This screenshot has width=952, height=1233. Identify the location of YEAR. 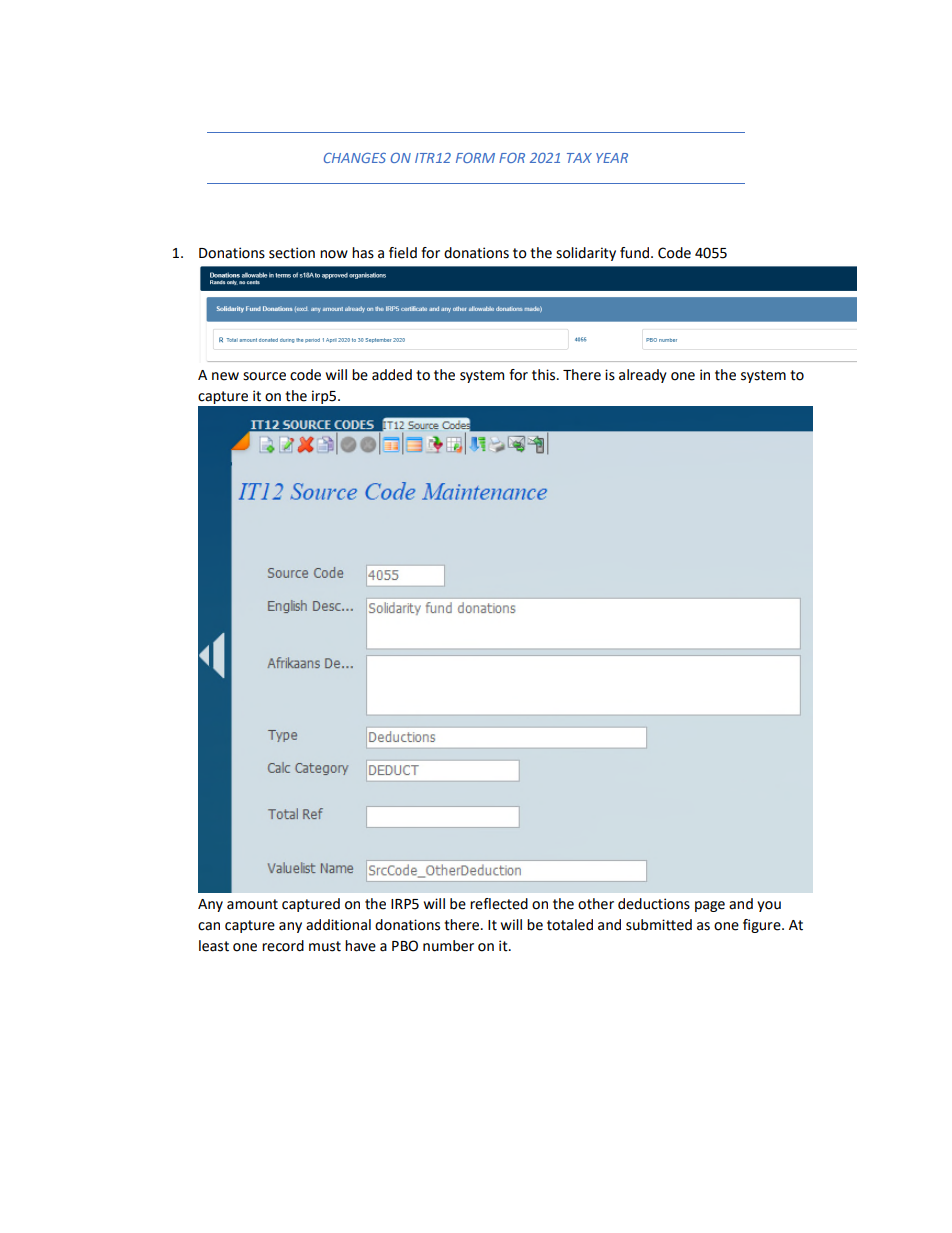
(612, 158).
